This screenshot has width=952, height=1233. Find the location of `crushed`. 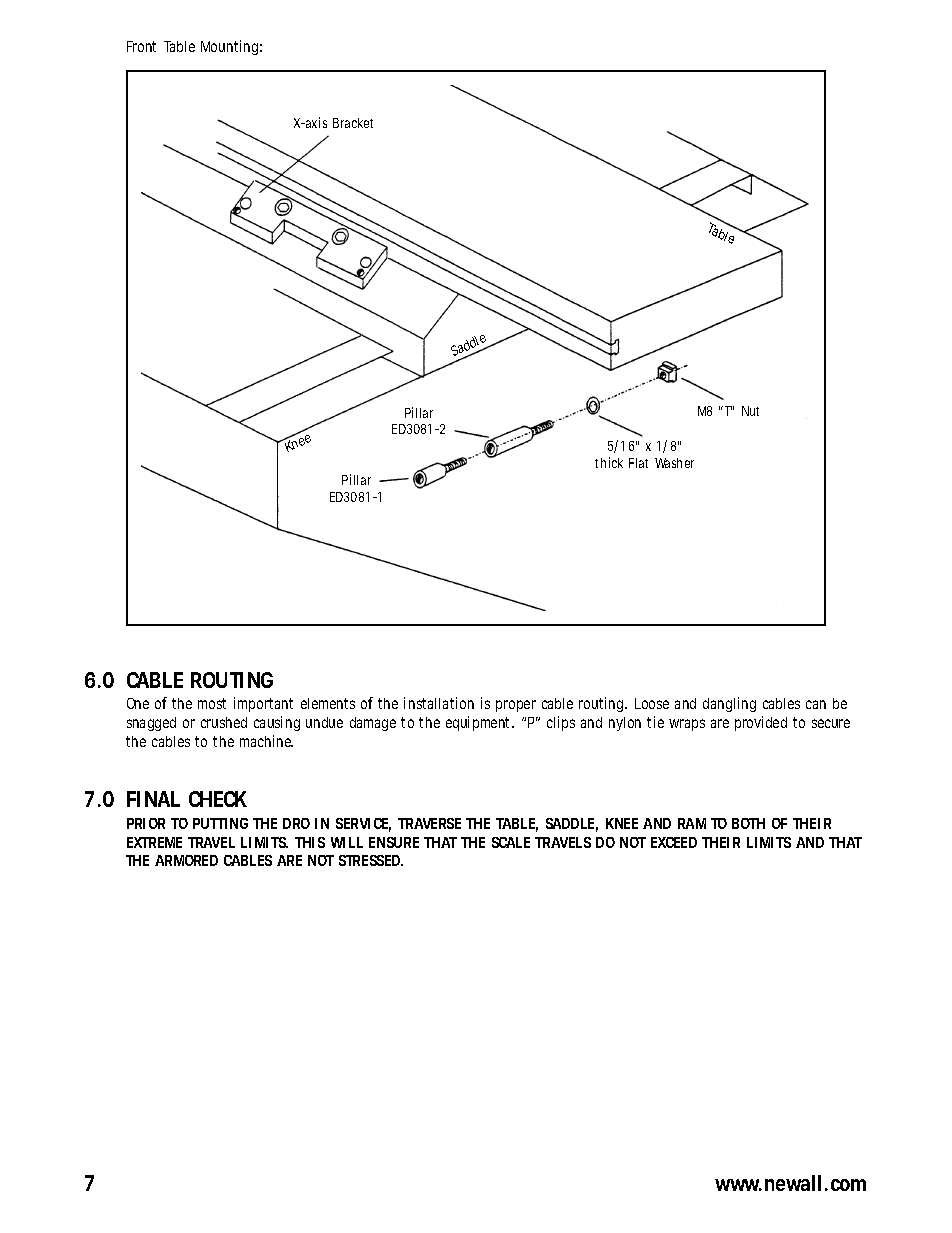

crushed is located at coordinates (224, 722).
